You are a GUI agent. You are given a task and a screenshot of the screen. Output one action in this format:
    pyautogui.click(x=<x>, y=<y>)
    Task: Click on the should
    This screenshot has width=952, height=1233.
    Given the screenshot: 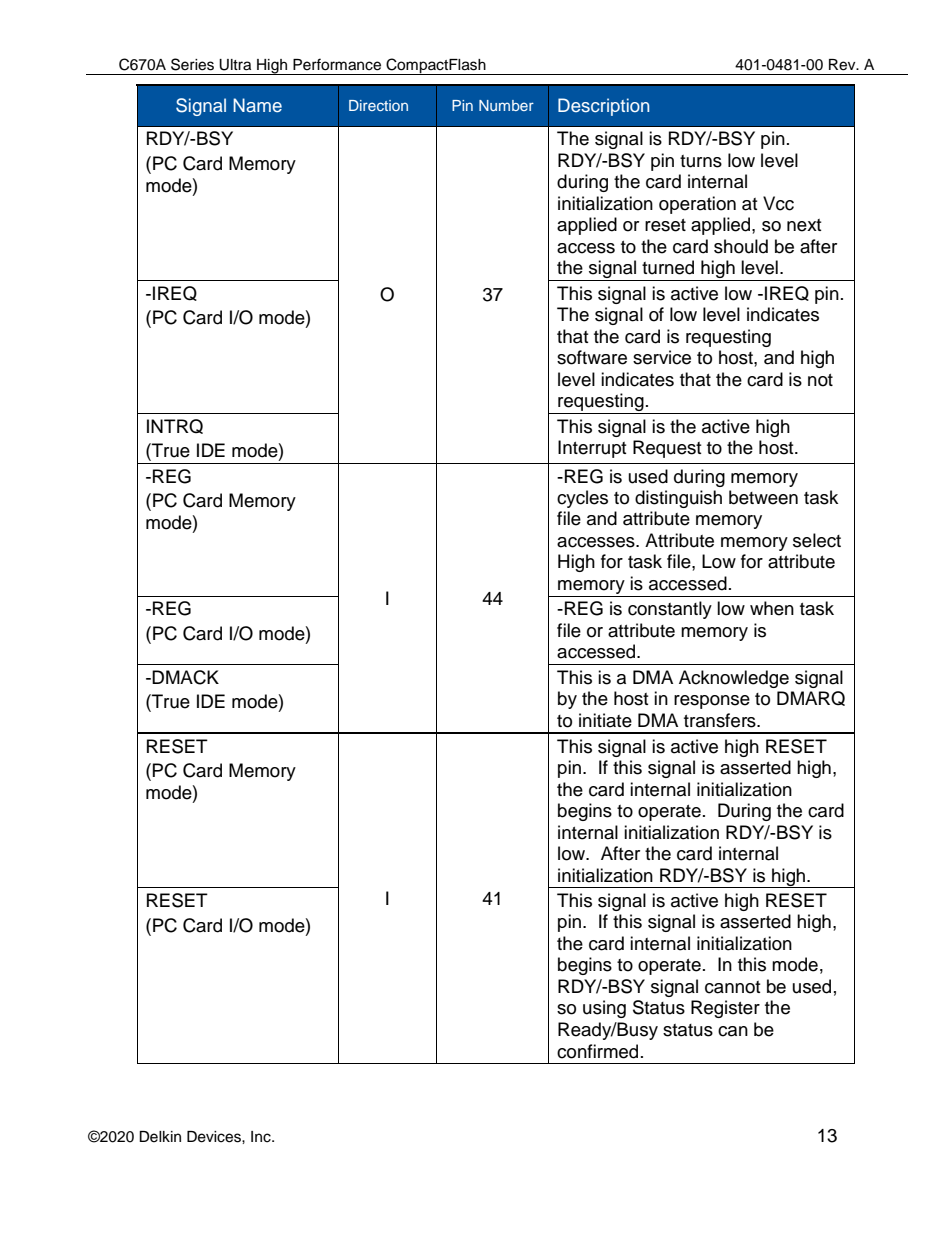 What is the action you would take?
    pyautogui.click(x=741, y=246)
